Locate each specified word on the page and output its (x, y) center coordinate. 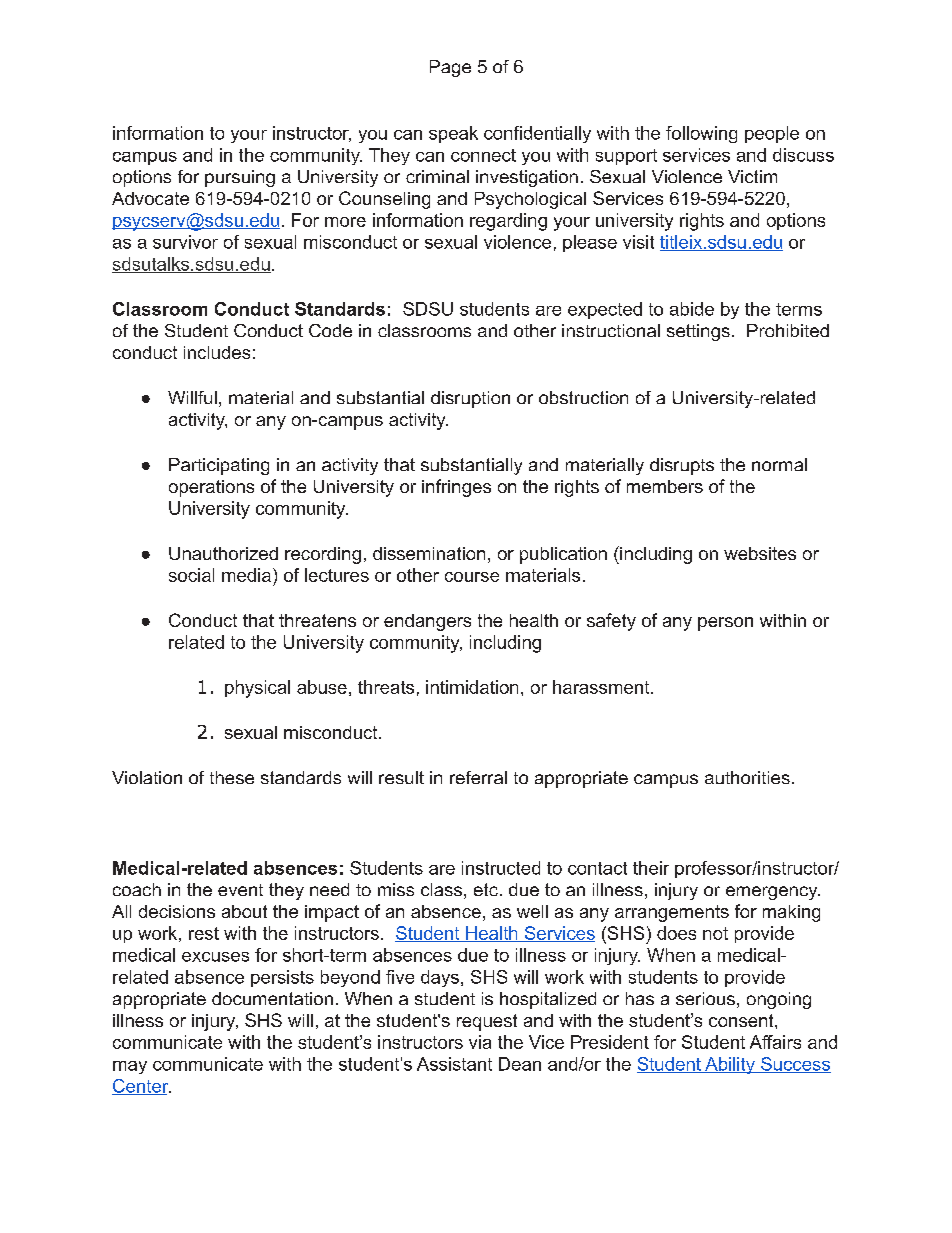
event (240, 890)
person (725, 624)
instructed (501, 868)
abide (692, 309)
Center (141, 1087)
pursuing (240, 178)
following (701, 134)
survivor (185, 242)
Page (450, 68)
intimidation (472, 687)
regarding (508, 222)
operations (211, 488)
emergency (773, 893)
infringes (456, 488)
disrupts (682, 466)
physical (257, 689)
